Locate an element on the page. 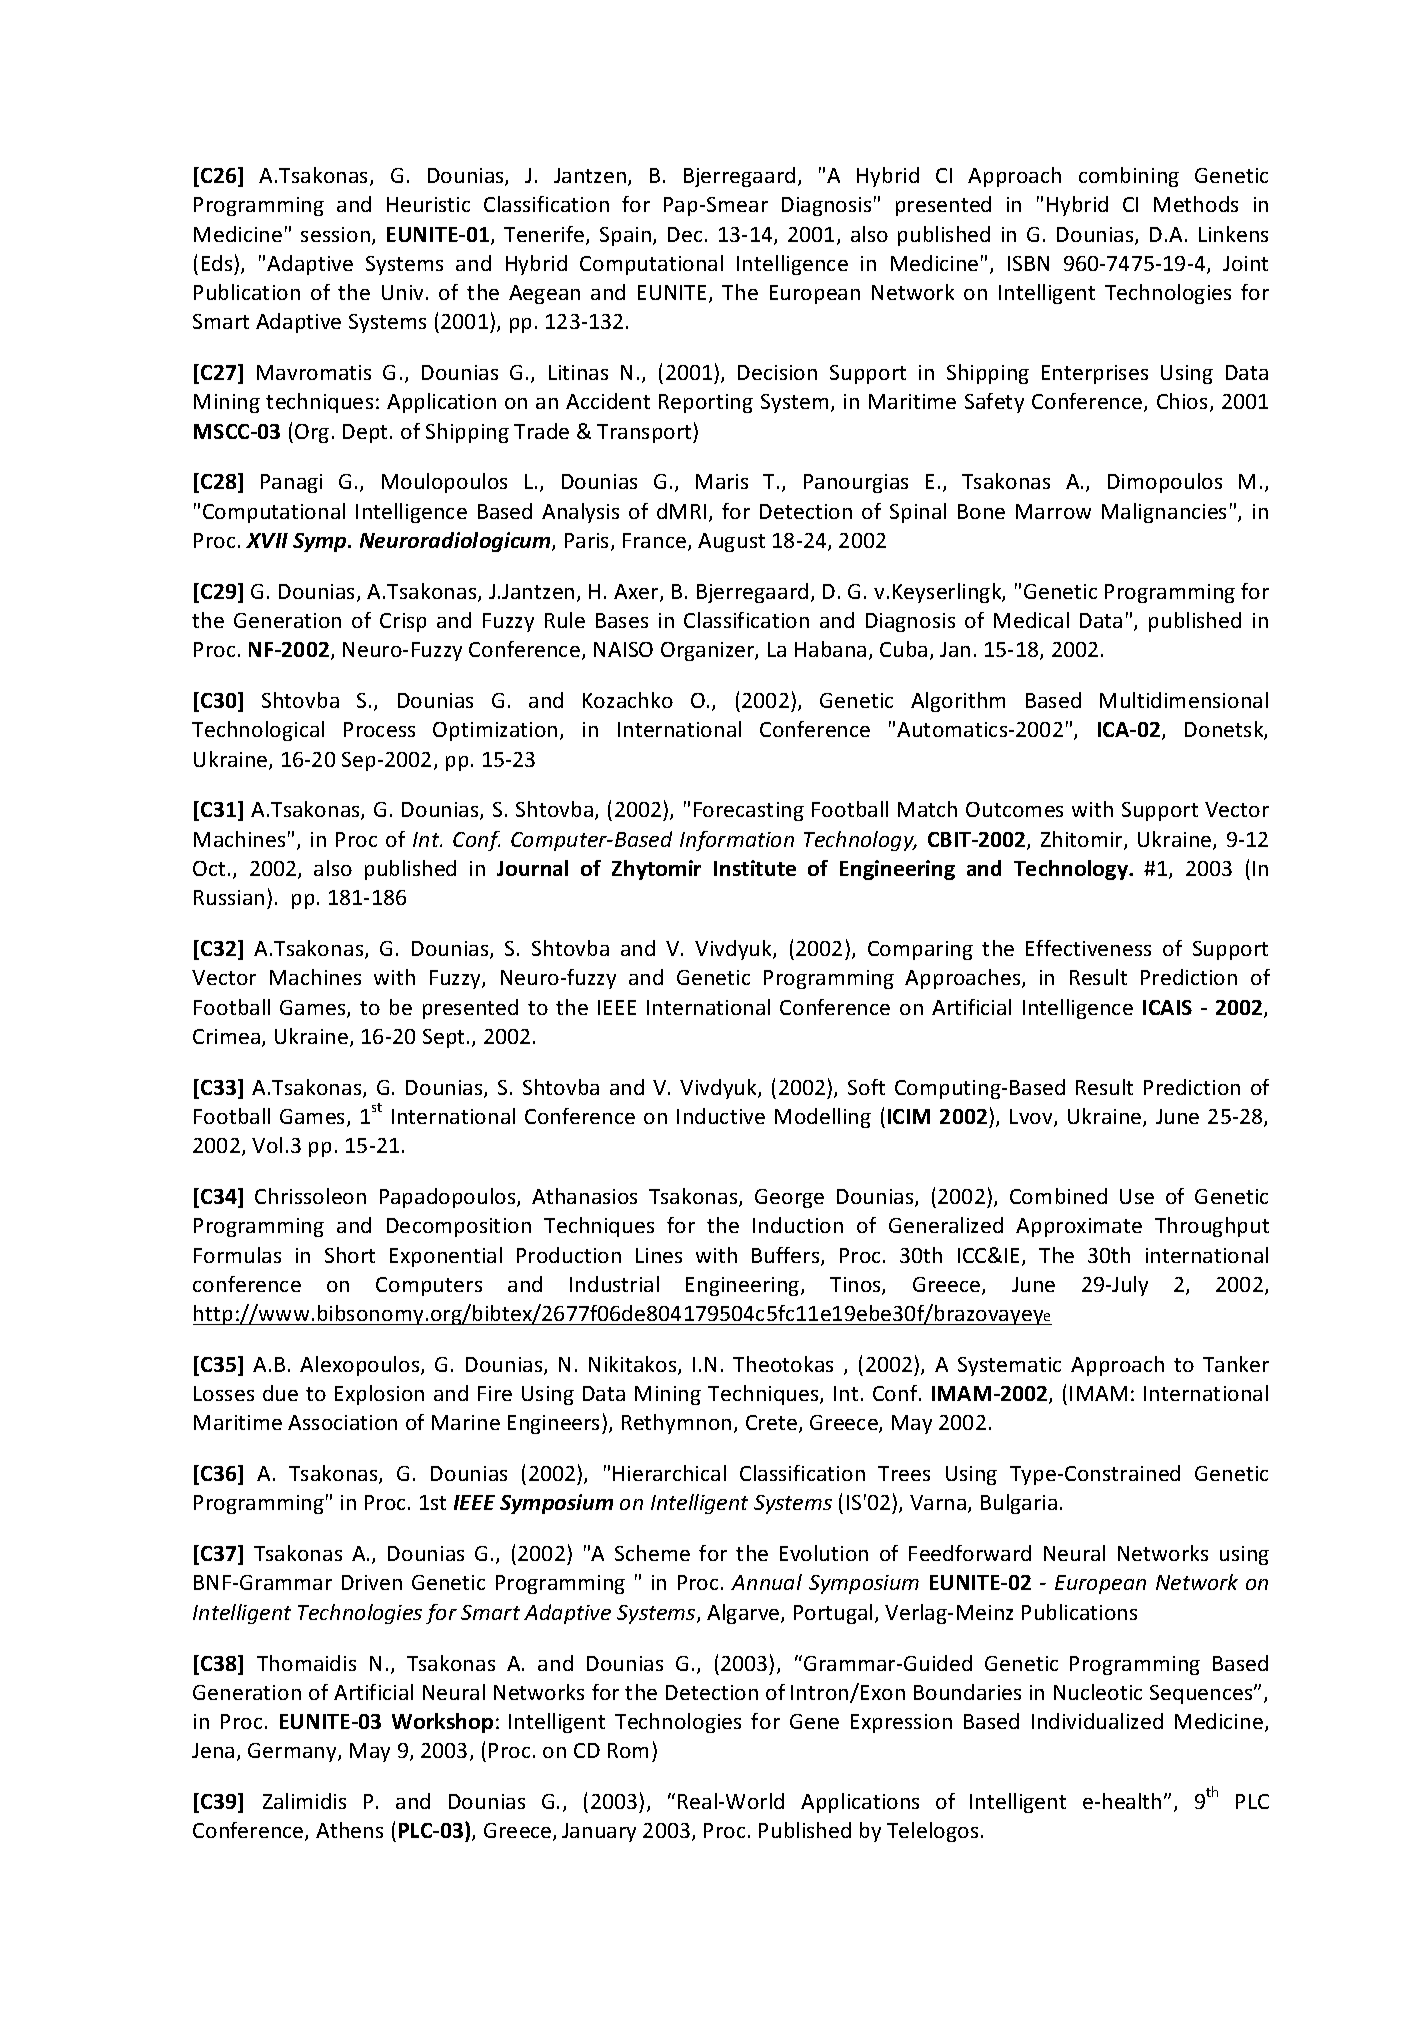 The height and width of the page is (2018, 1427). Germany is located at coordinates (293, 1752).
